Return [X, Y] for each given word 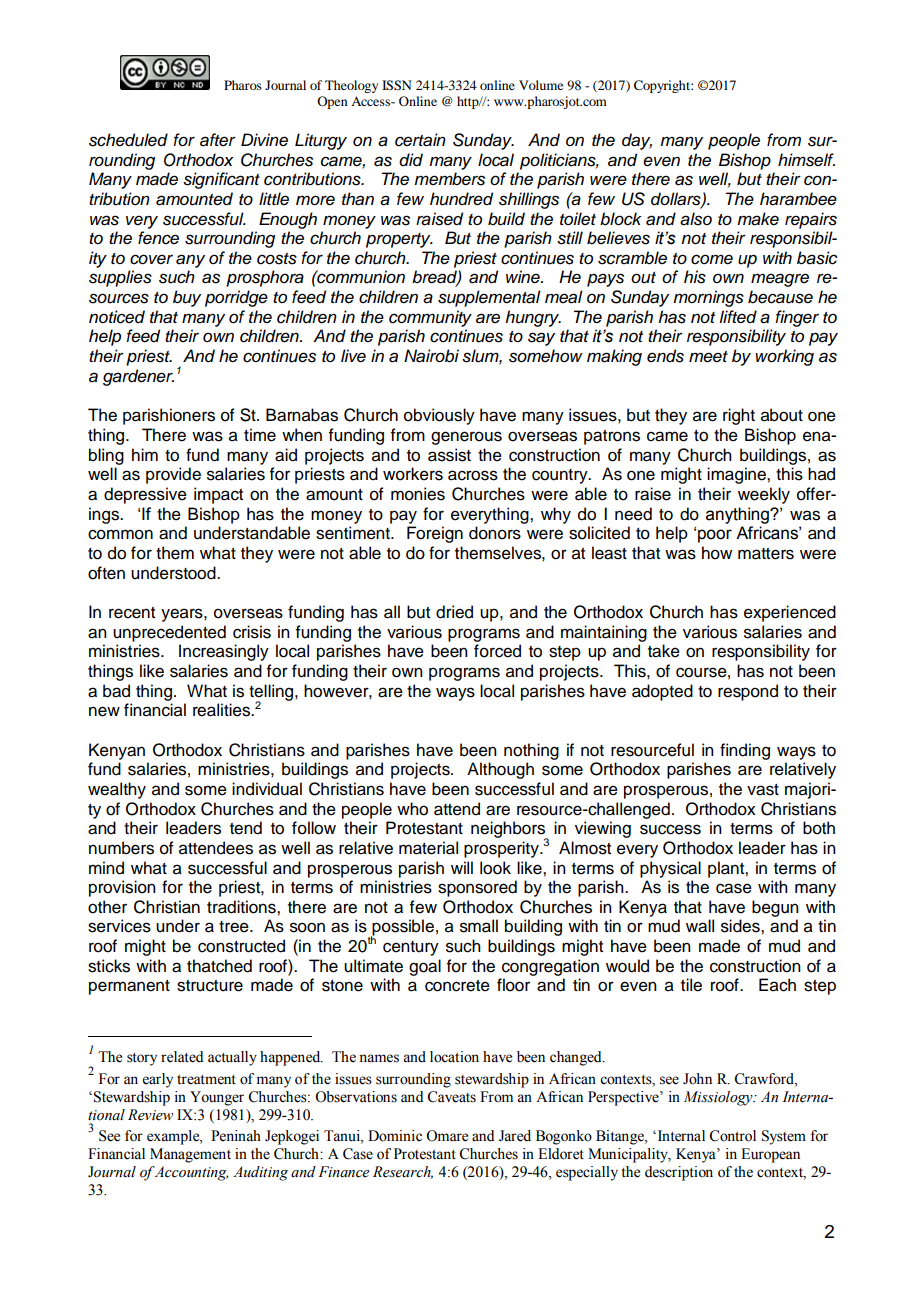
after [218, 140]
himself [806, 160]
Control [732, 1136]
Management [190, 1155]
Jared [515, 1136]
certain [420, 140]
